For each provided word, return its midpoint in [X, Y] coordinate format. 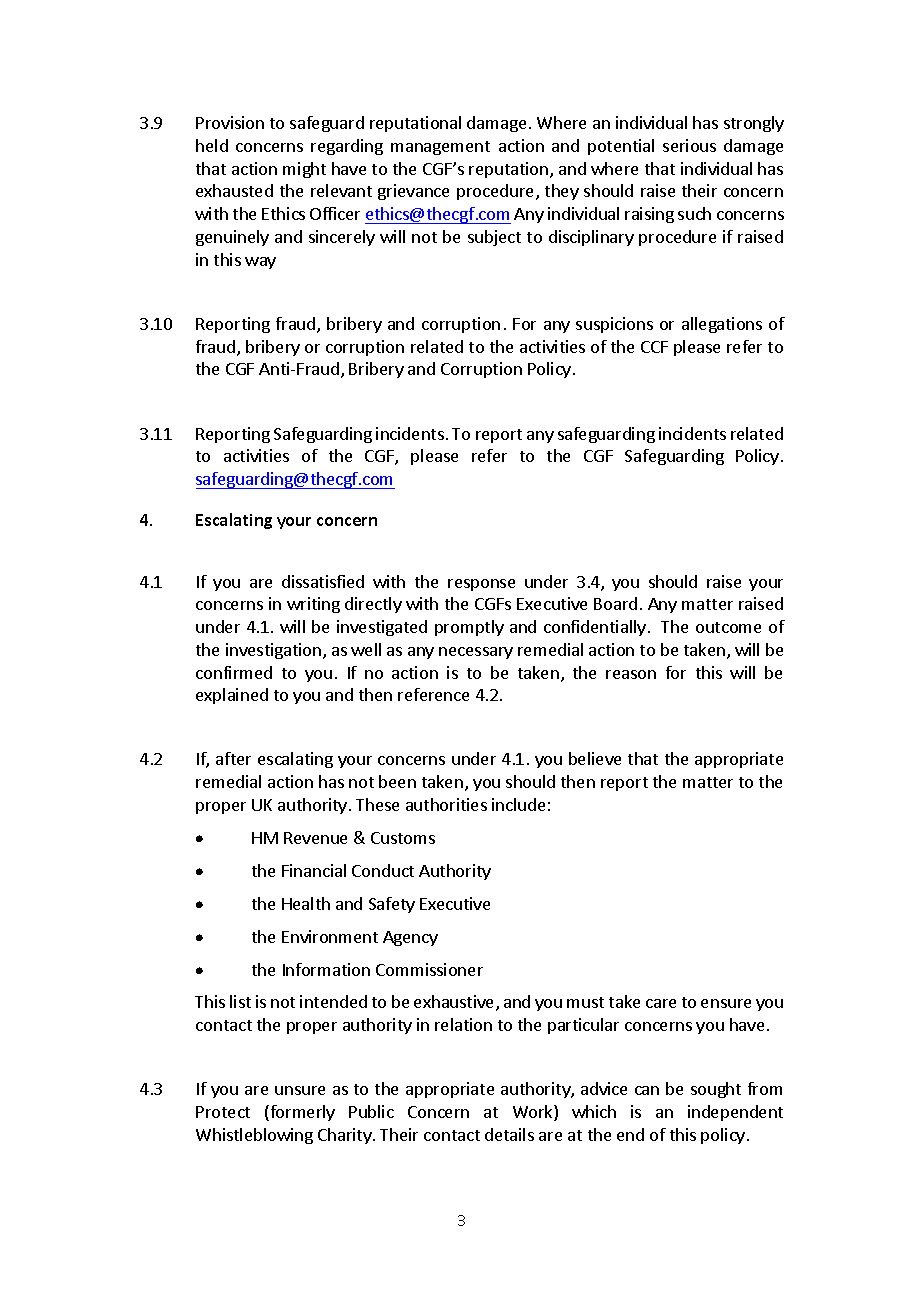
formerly [301, 1113]
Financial [314, 870]
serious [689, 145]
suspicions [614, 325]
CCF [654, 347]
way [260, 263]
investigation [273, 651]
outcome [728, 627]
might [304, 170]
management [440, 148]
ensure [726, 1003]
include [518, 804]
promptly [469, 628]
